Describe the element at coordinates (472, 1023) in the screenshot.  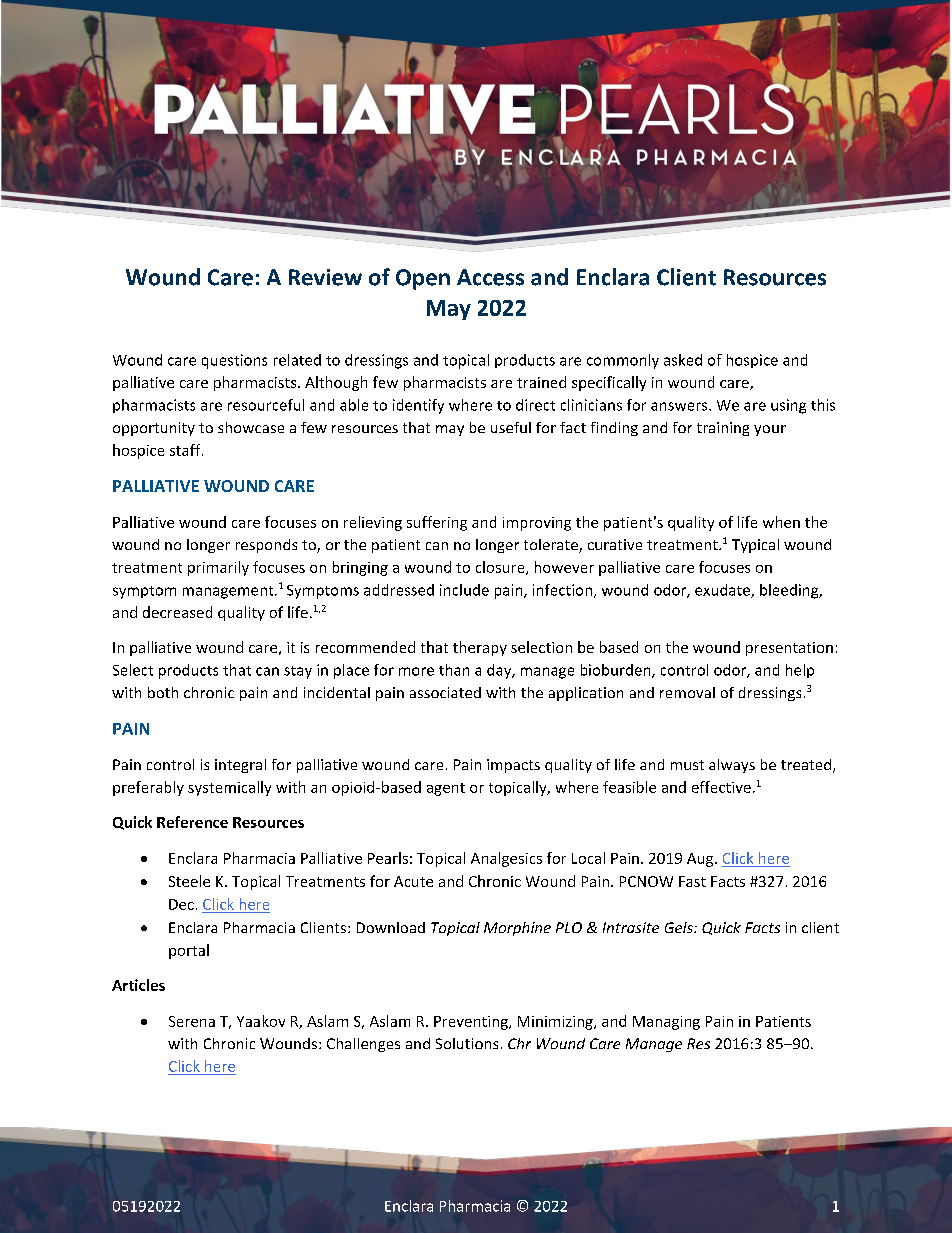
I see `Preventing` at that location.
